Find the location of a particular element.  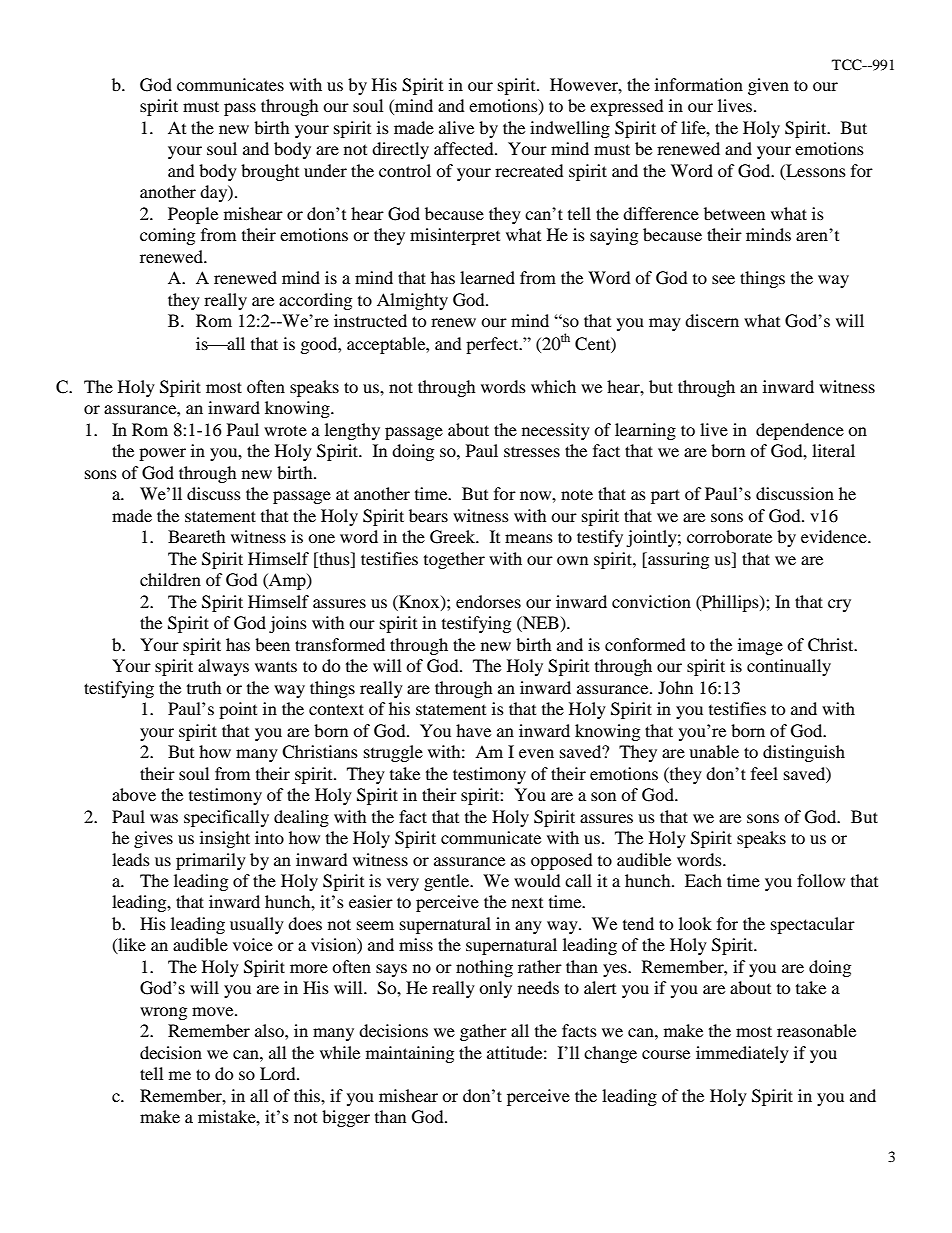

truth is located at coordinates (204, 687).
